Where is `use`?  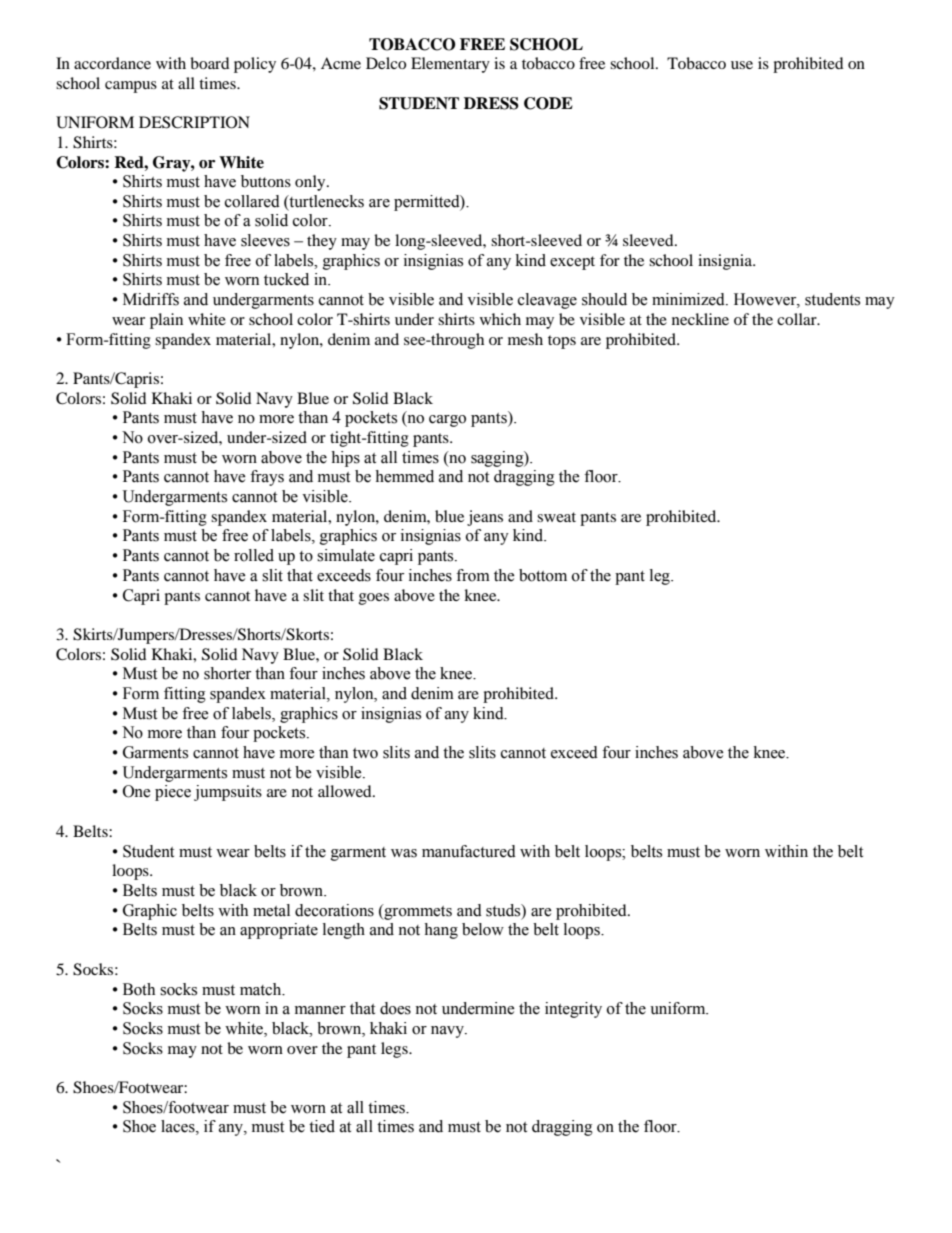 use is located at coordinates (742, 65).
